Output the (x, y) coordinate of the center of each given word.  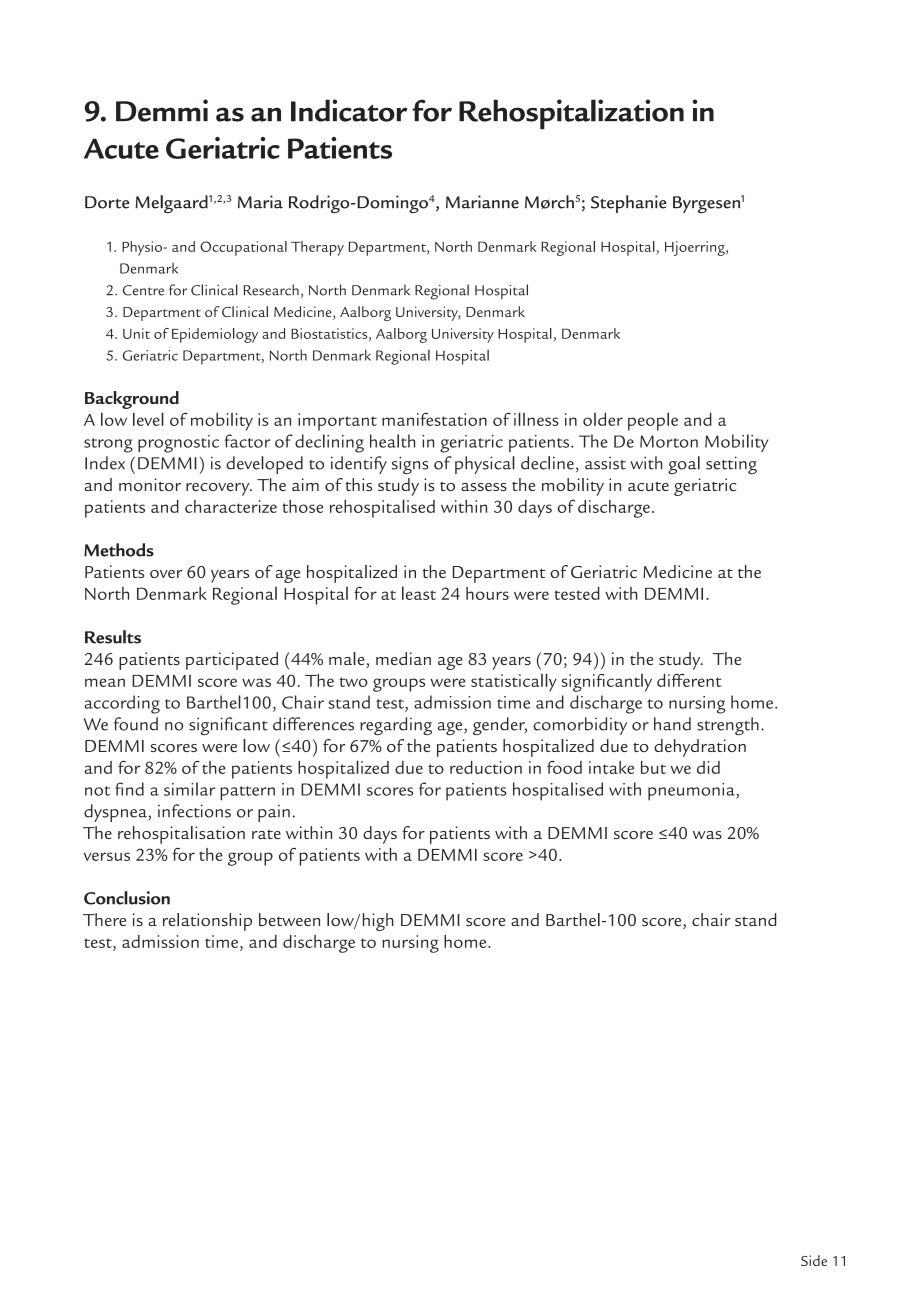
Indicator (349, 110)
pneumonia (692, 792)
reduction (486, 767)
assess (484, 487)
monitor (150, 484)
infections (194, 811)
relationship (207, 922)
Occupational (243, 248)
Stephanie (629, 204)
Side (814, 1260)
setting (731, 465)
